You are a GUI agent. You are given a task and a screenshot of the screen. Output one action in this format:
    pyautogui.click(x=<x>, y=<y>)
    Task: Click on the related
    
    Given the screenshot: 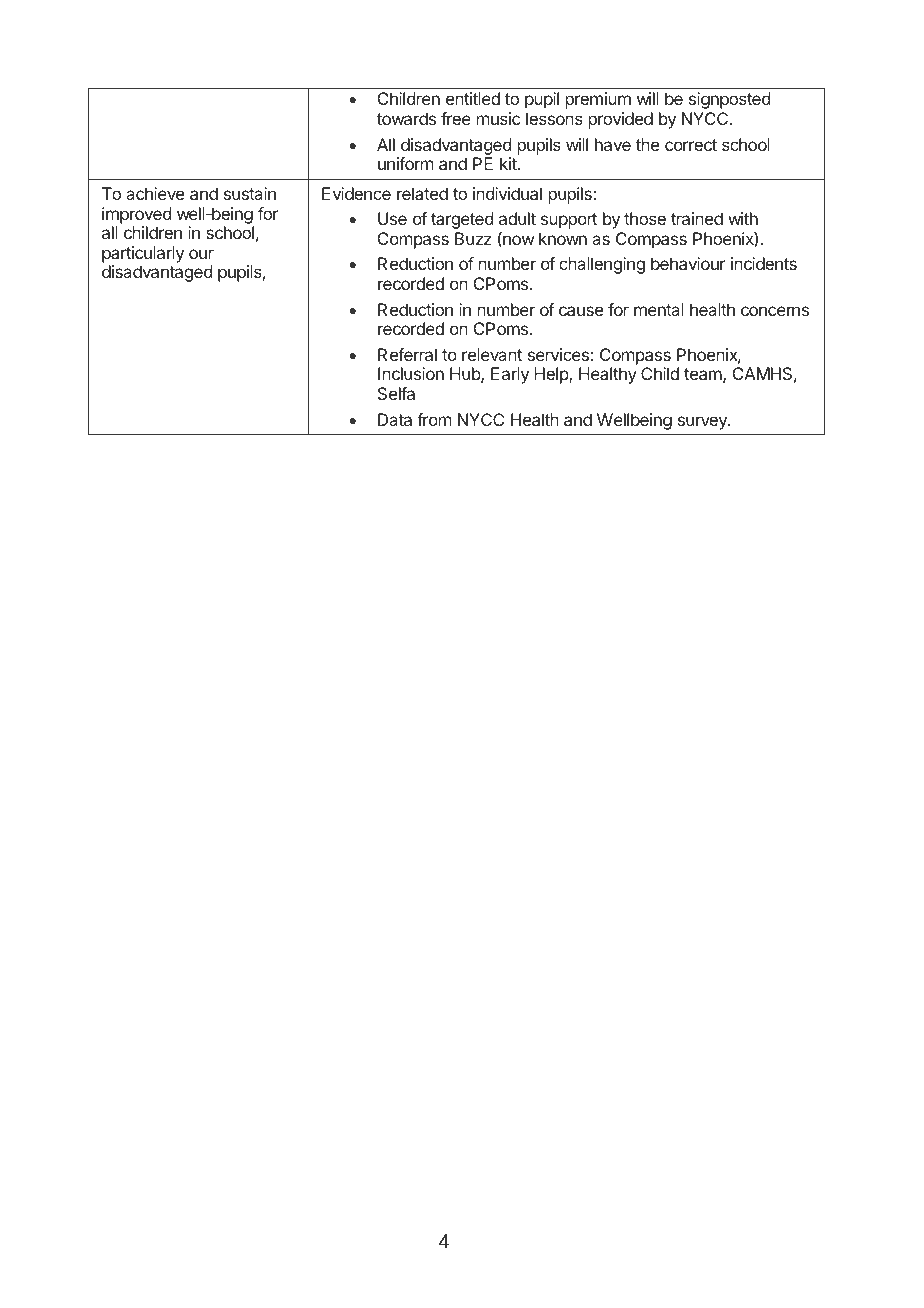 What is the action you would take?
    pyautogui.click(x=422, y=193)
